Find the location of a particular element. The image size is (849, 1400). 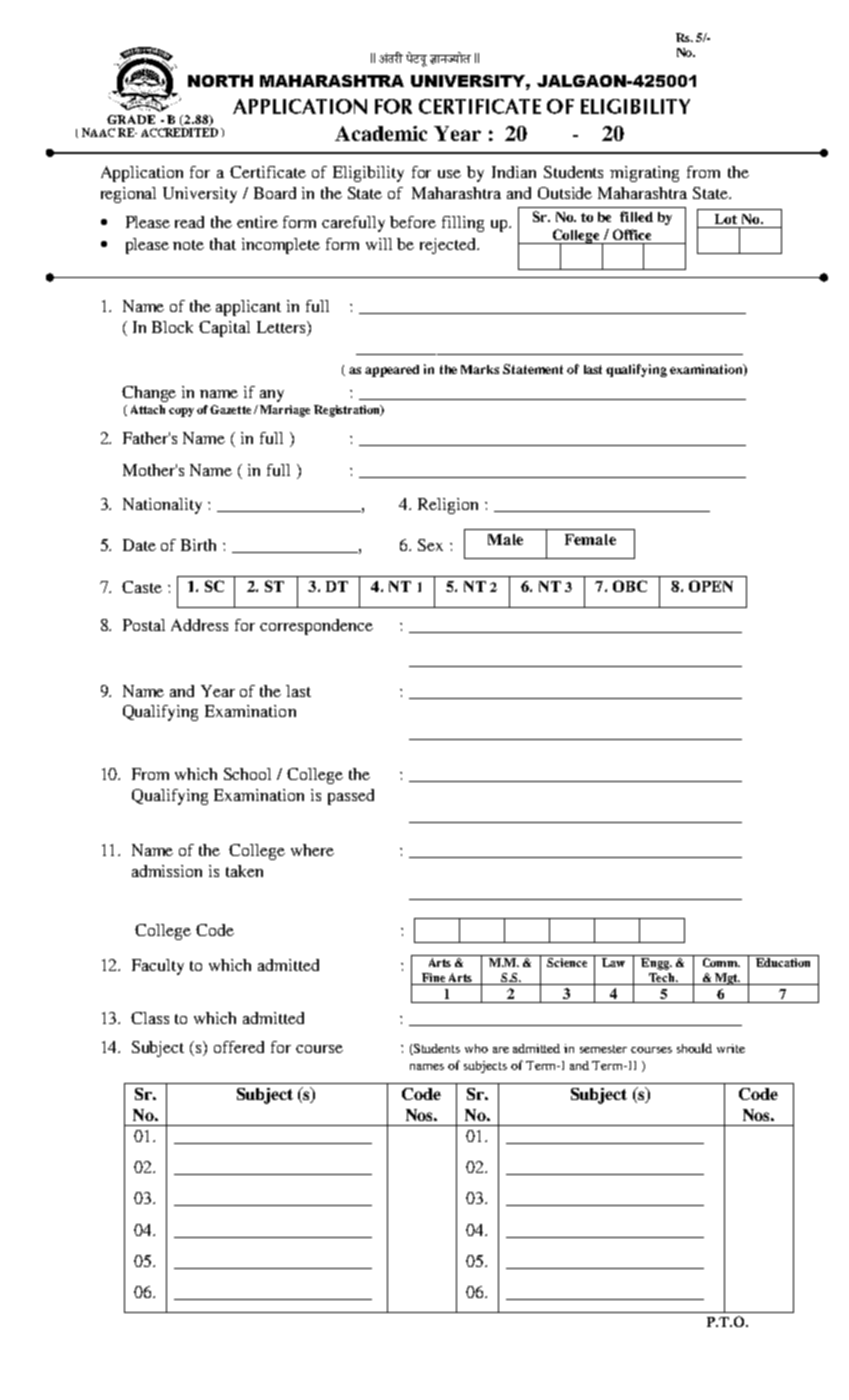

offered is located at coordinates (239, 1047).
